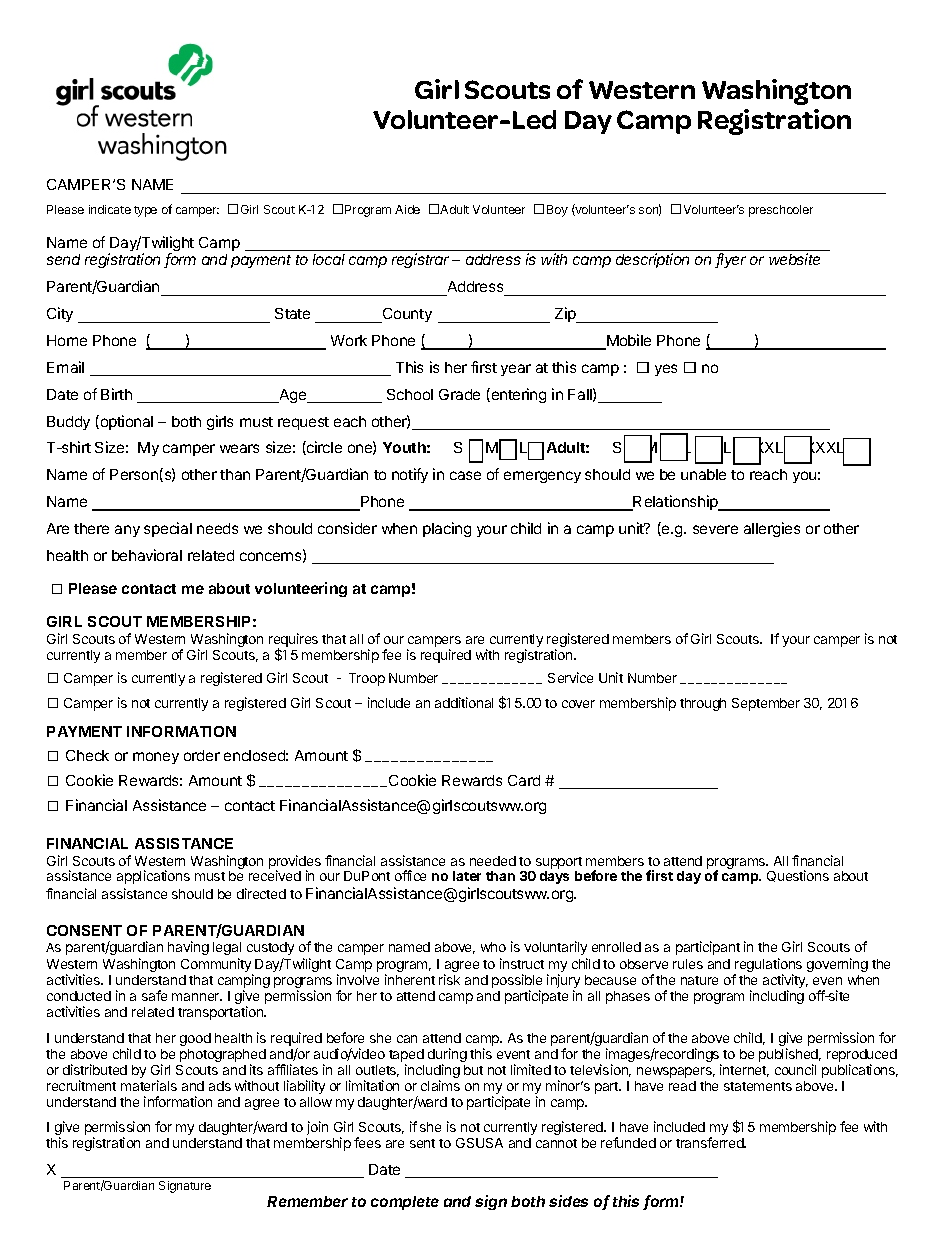 The height and width of the document is (1233, 952). I want to click on description, so click(652, 260).
